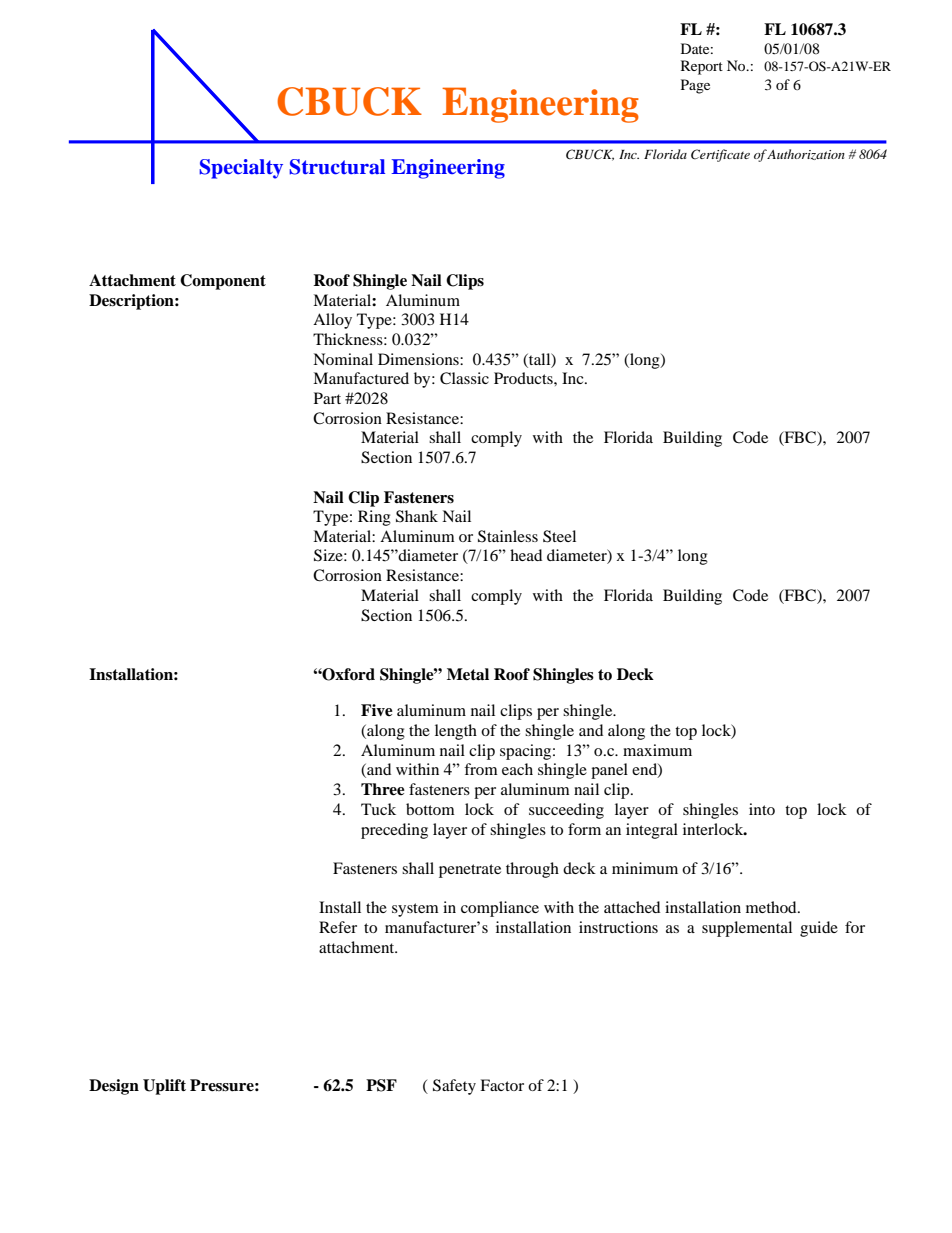 Image resolution: width=952 pixels, height=1233 pixels. Describe the element at coordinates (559, 536) in the document. I see `Steel` at that location.
